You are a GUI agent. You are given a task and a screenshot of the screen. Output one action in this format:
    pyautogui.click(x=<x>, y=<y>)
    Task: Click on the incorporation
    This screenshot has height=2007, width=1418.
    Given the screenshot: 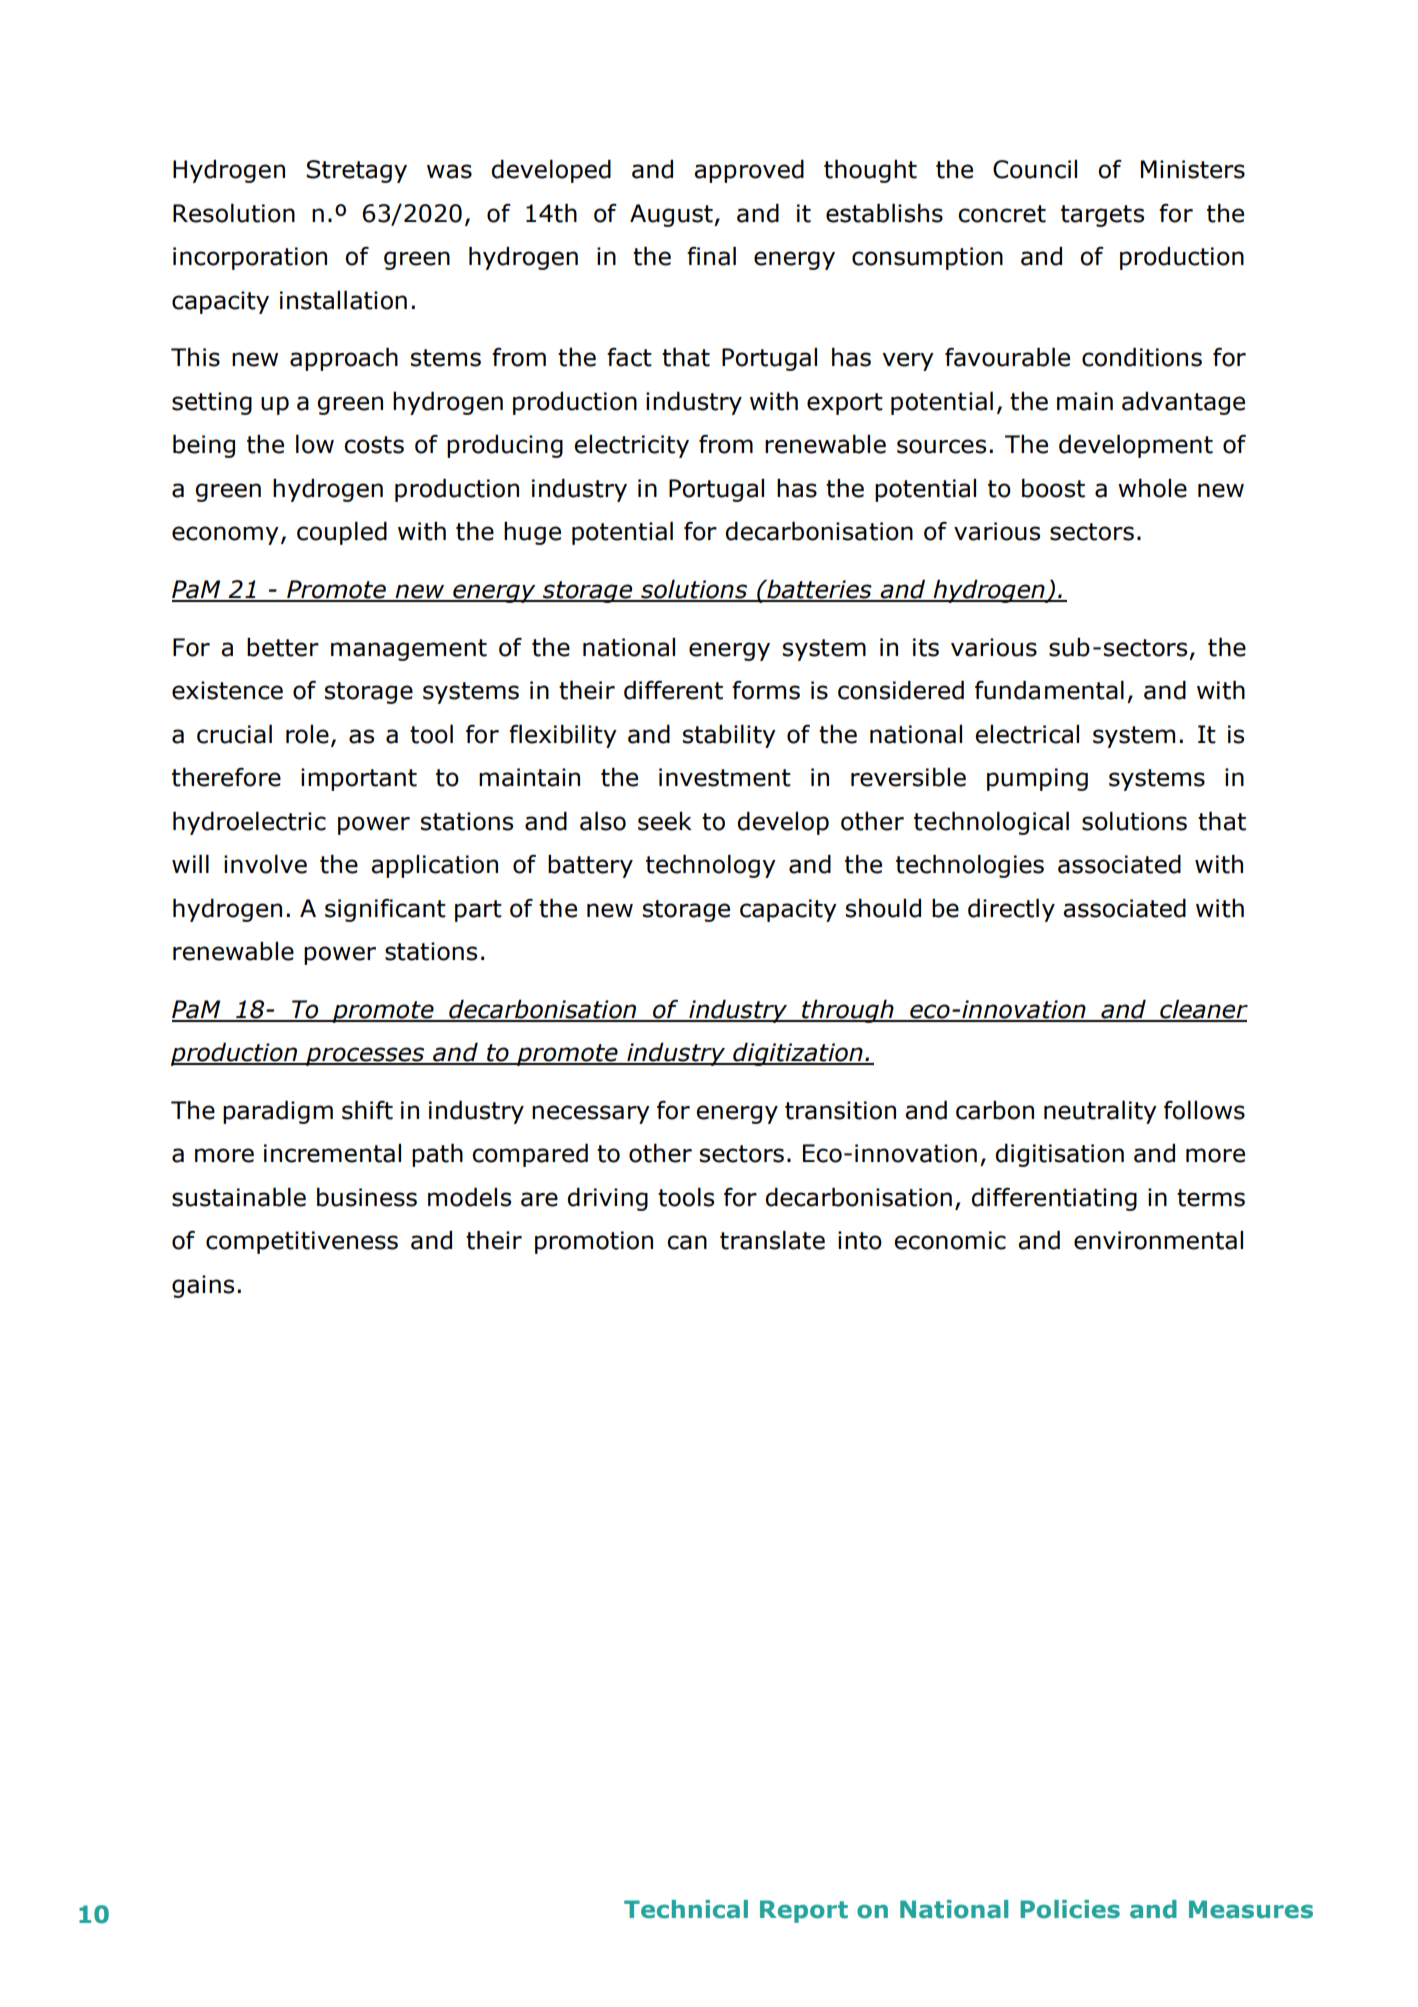 What is the action you would take?
    pyautogui.click(x=250, y=258)
